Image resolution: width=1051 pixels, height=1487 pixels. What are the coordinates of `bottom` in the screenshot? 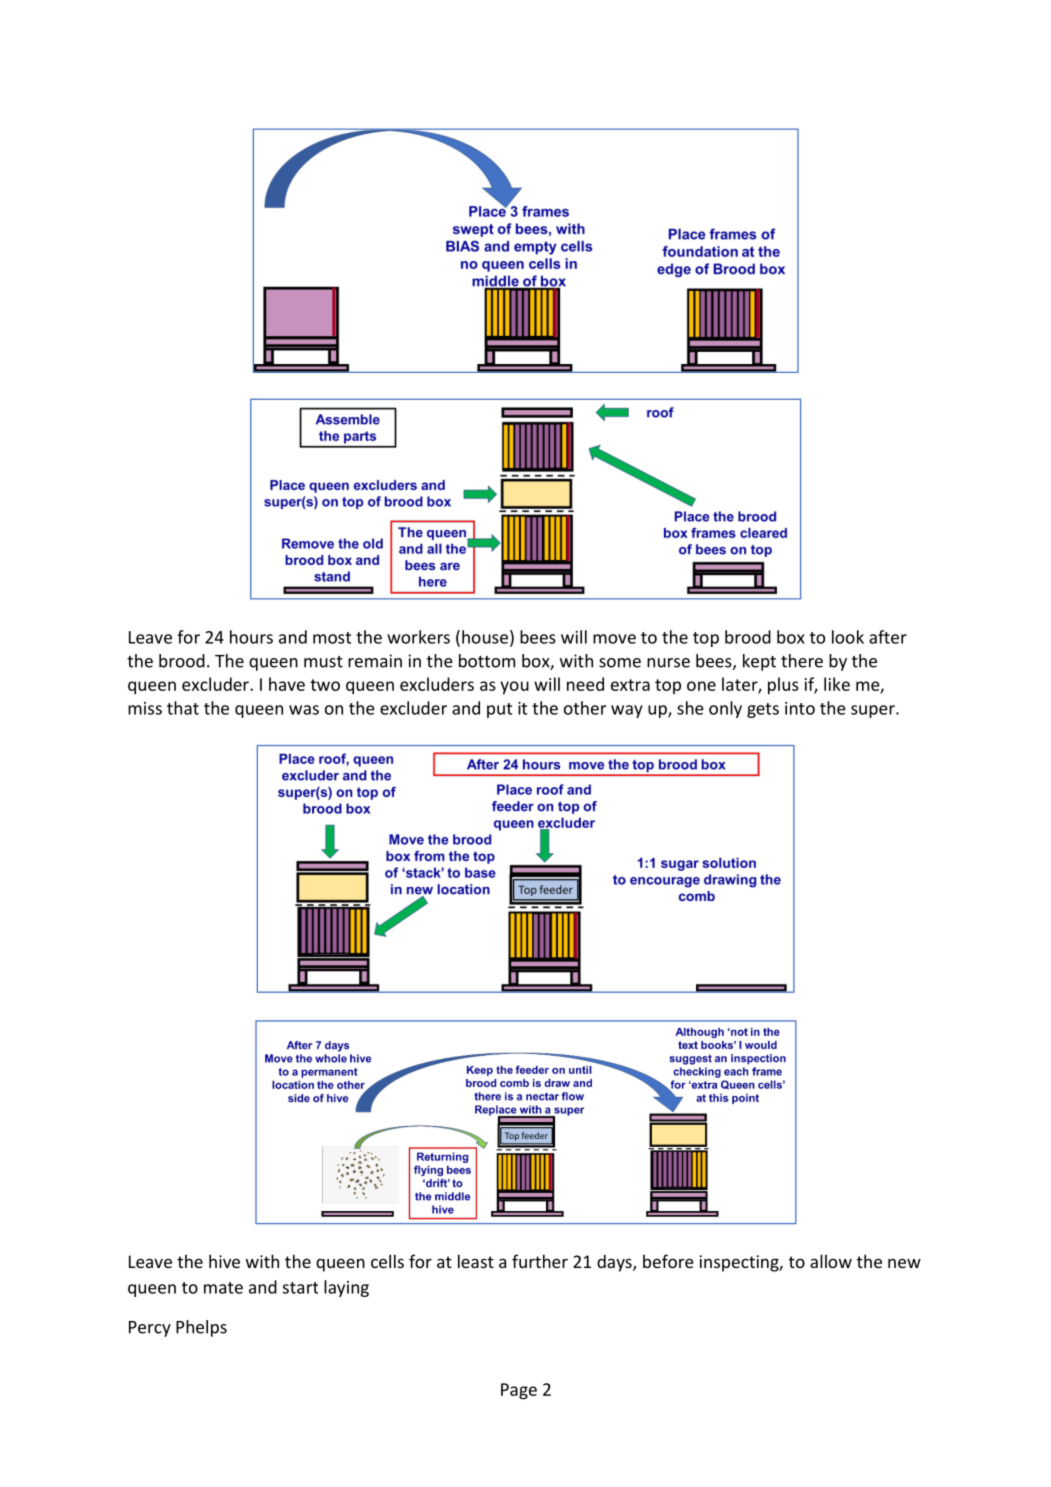 It's located at (487, 661).
